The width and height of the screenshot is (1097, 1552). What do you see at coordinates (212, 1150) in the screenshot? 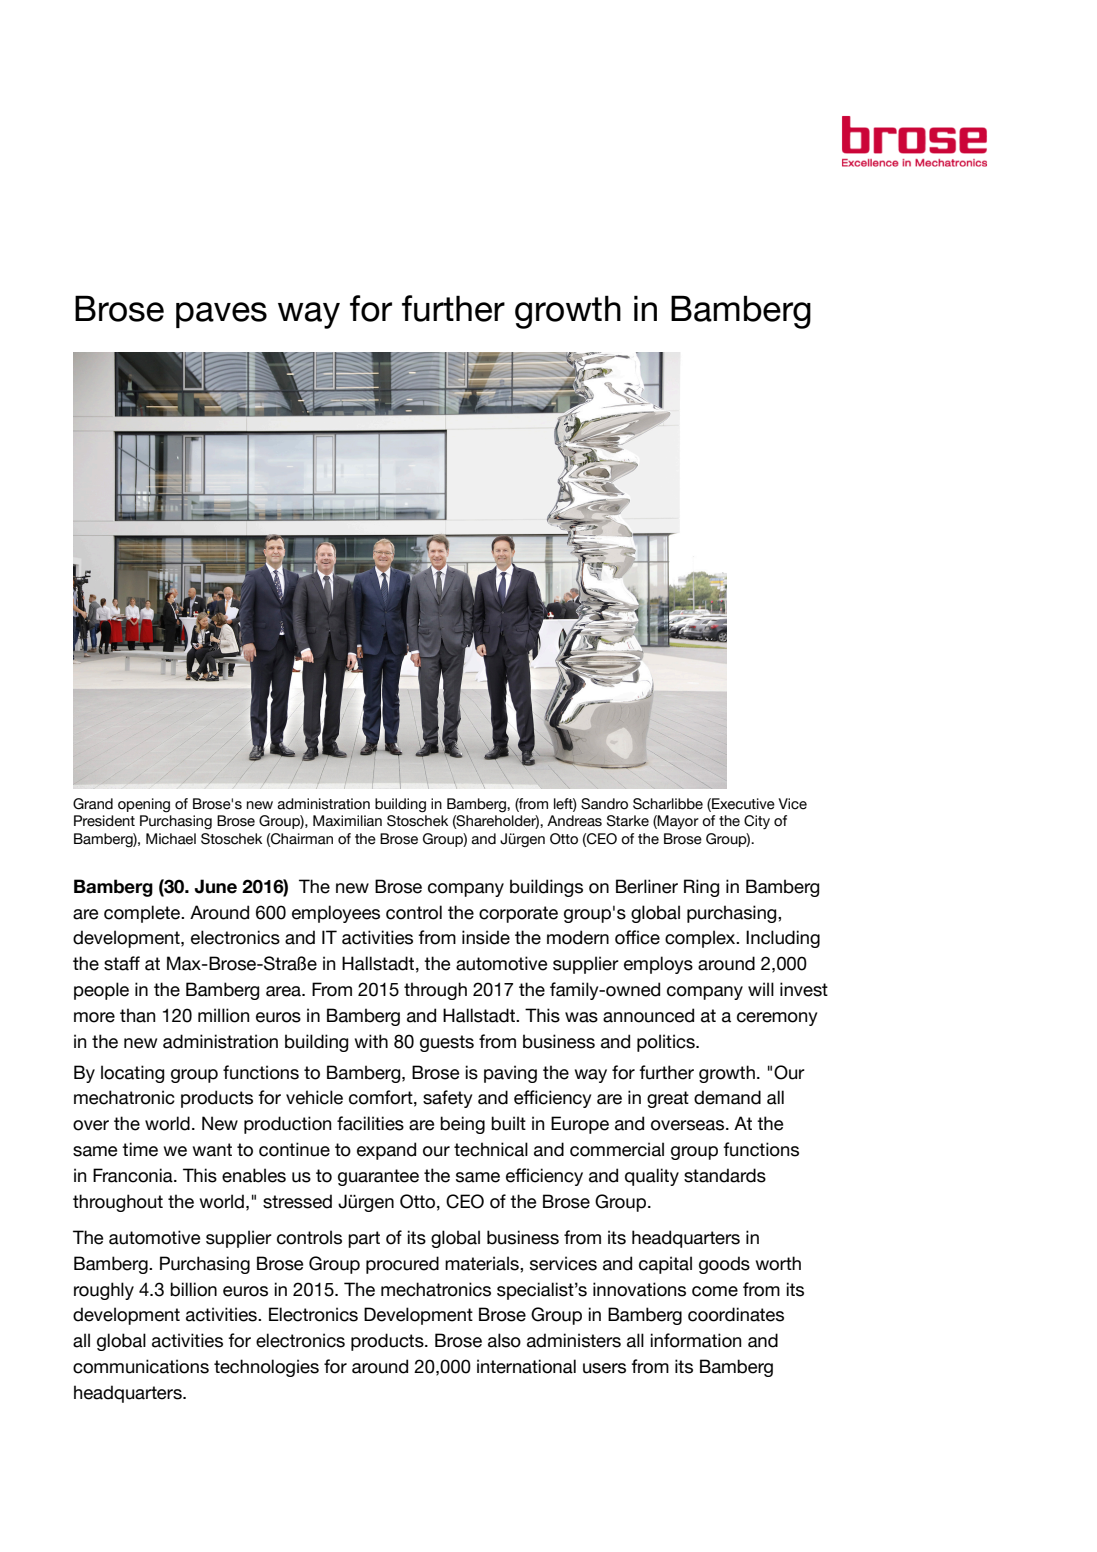
I see `want` at bounding box center [212, 1150].
